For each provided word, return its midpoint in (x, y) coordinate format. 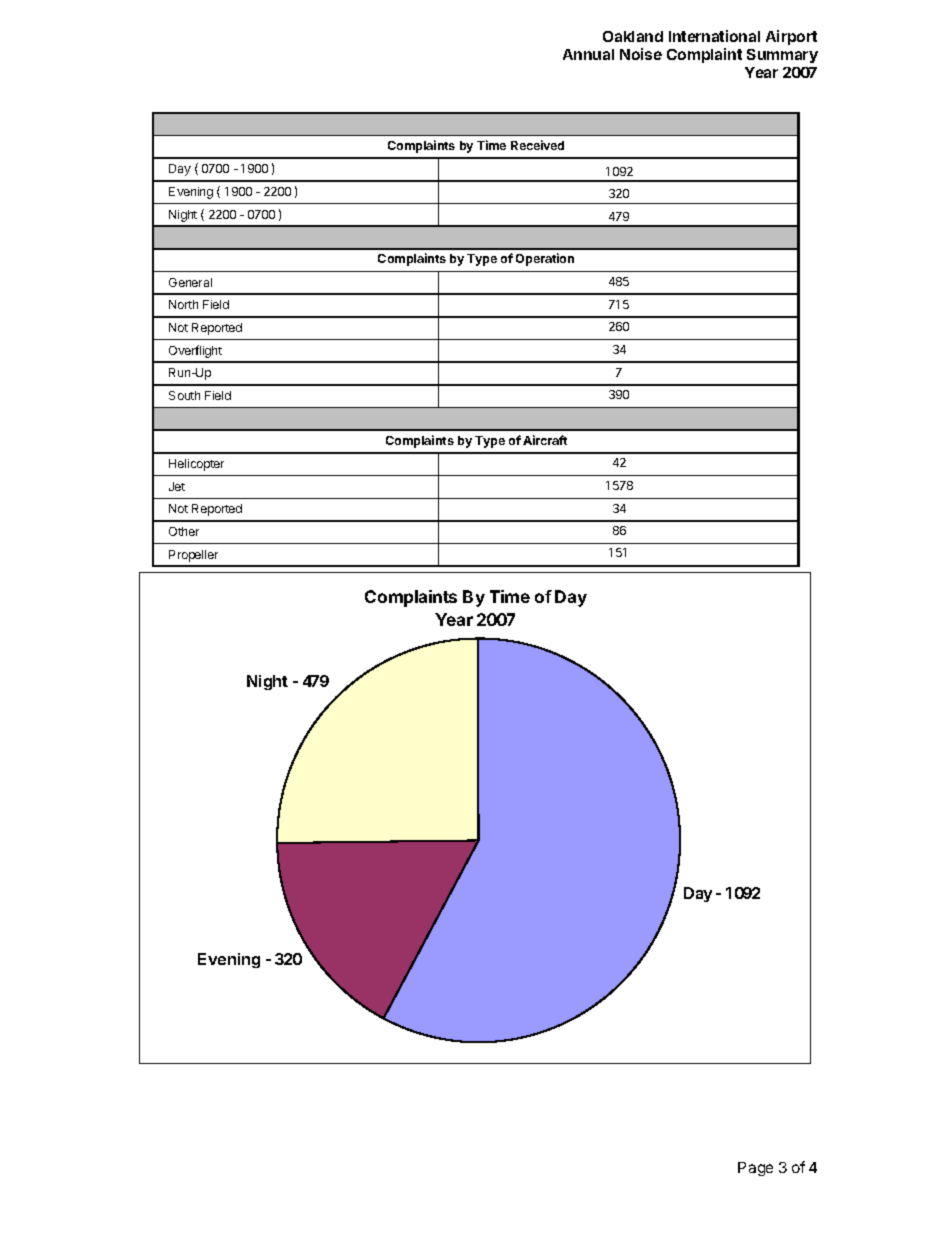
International (714, 36)
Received (537, 145)
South (184, 395)
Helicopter (196, 465)
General (190, 282)
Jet (177, 486)
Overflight (195, 351)
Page (755, 1169)
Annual (588, 54)
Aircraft (545, 440)
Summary (782, 56)
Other (184, 531)
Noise (641, 54)
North (183, 304)
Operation (545, 259)
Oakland (633, 36)
